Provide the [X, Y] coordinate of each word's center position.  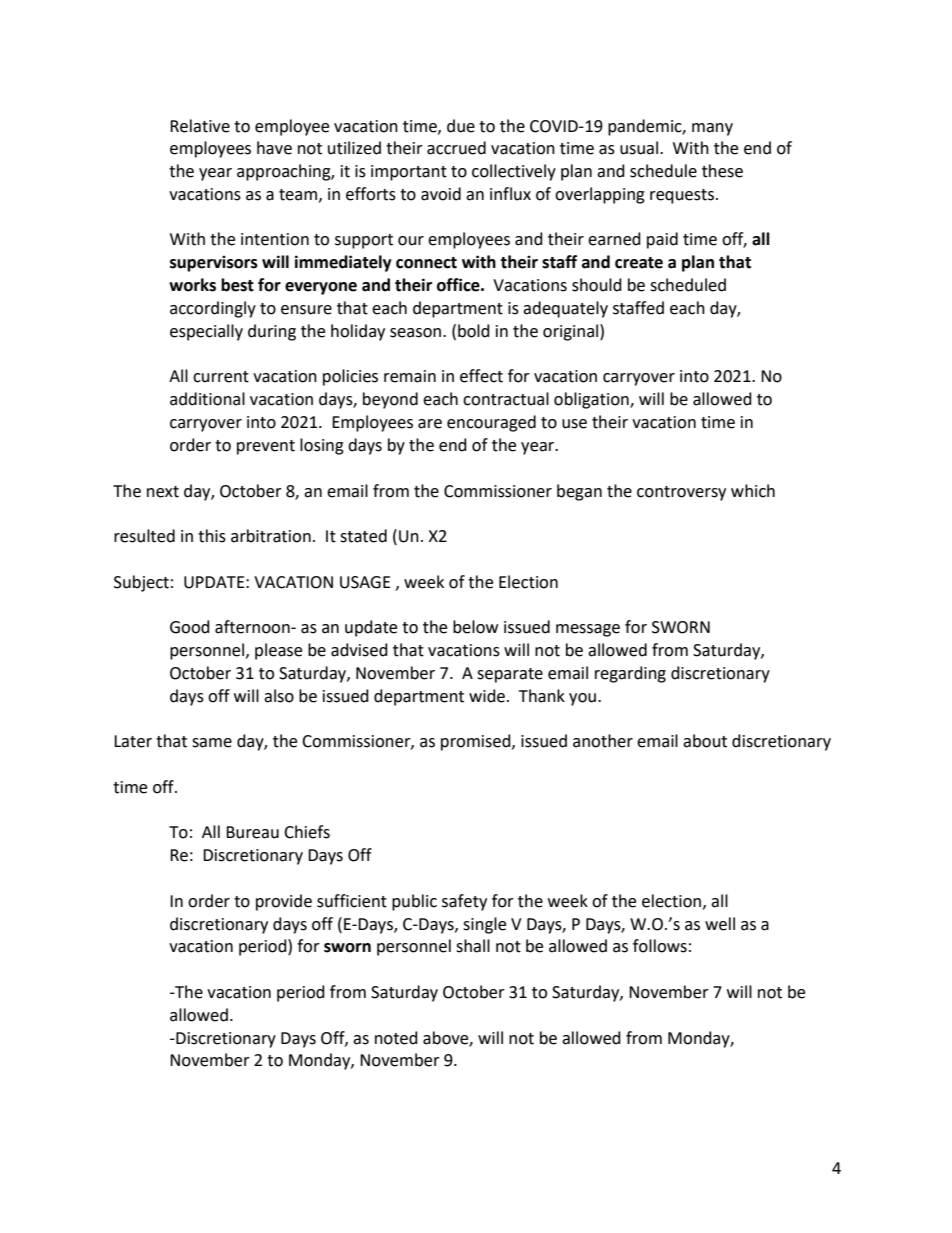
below [475, 627]
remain [410, 376]
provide [284, 902]
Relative [200, 126]
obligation [592, 400]
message [588, 630]
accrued [456, 148]
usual [640, 148]
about [705, 741]
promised [477, 742]
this [212, 536]
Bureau [252, 832]
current [221, 377]
